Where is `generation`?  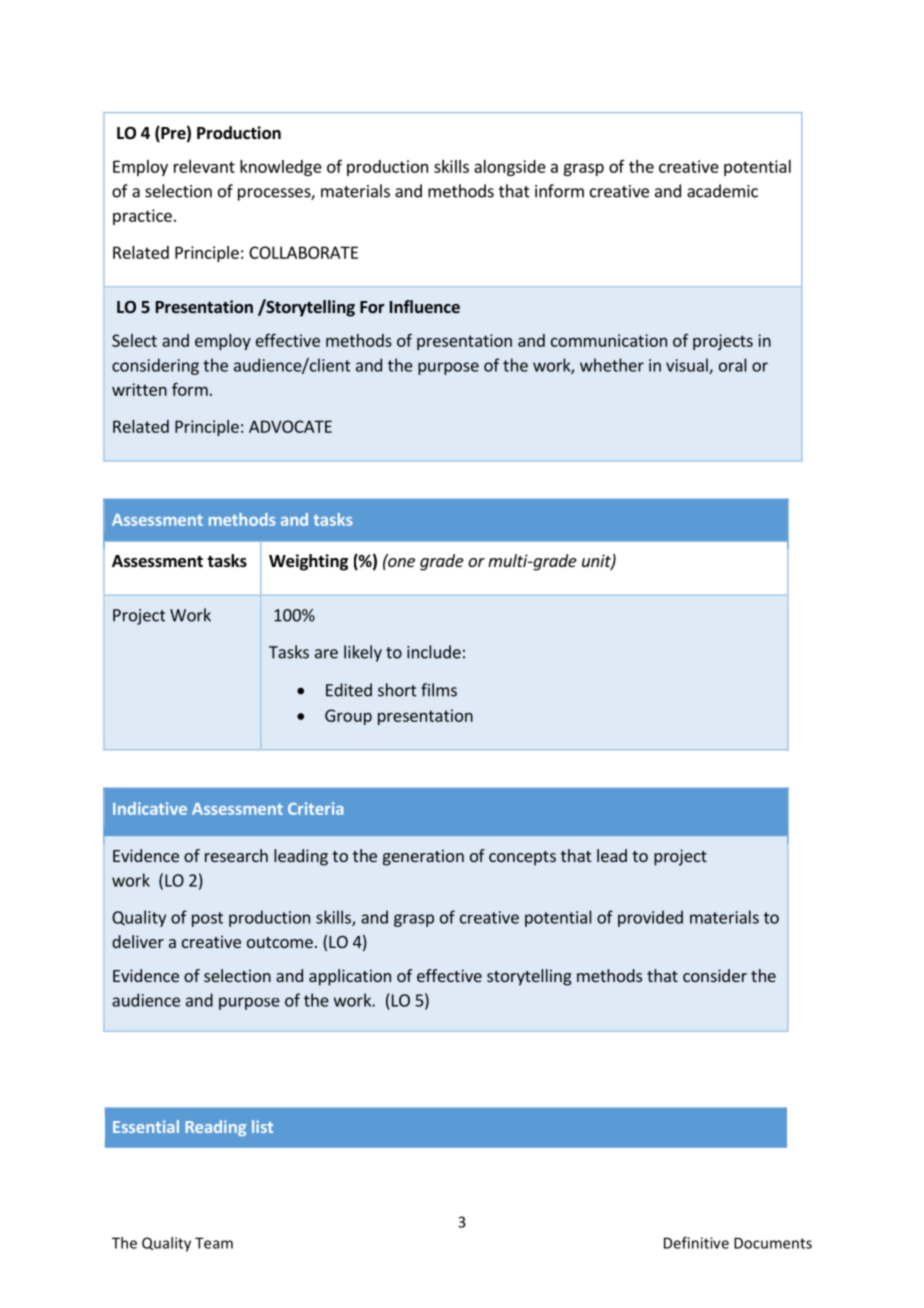 generation is located at coordinates (423, 858).
